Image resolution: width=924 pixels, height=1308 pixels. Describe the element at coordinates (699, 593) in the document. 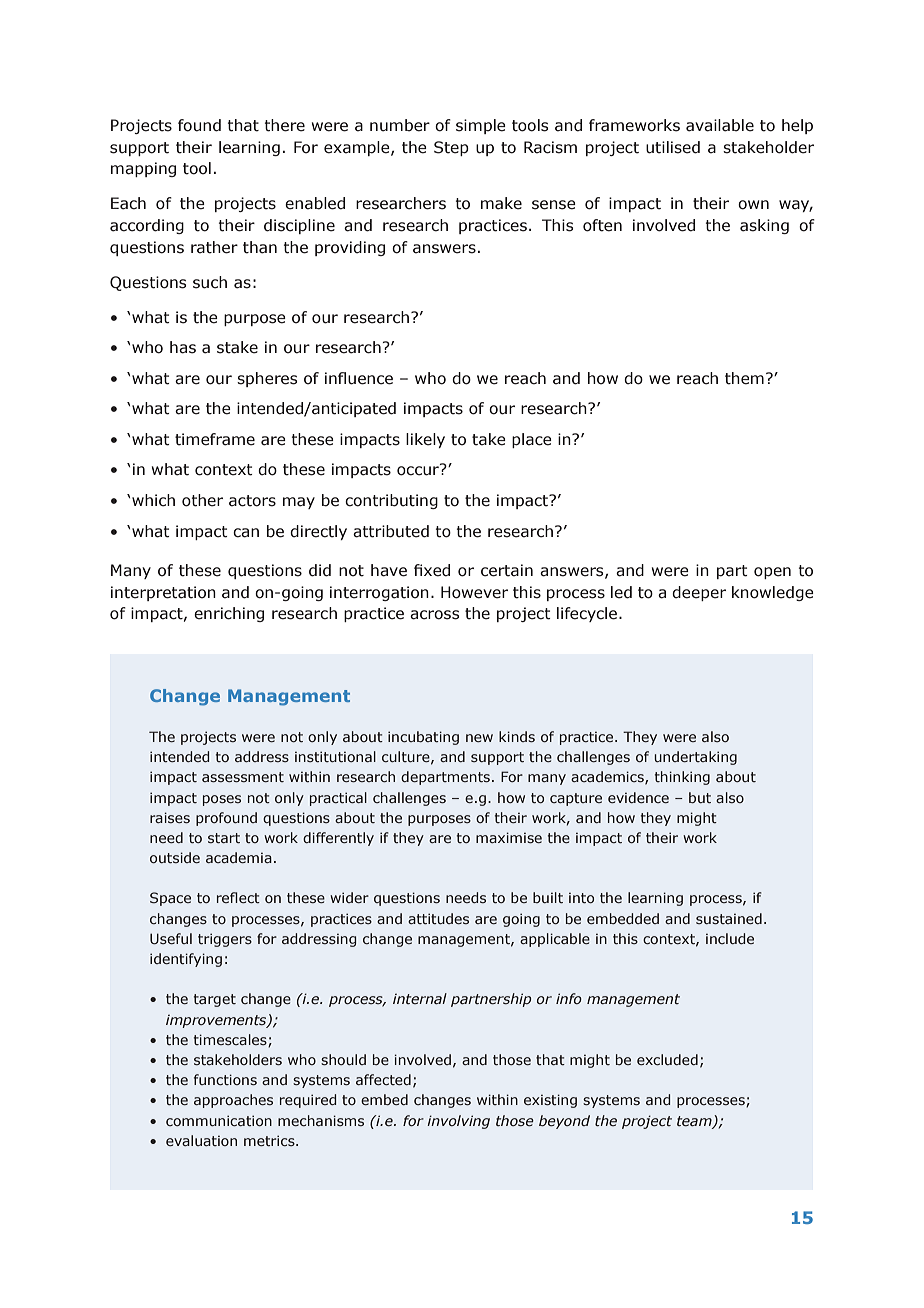

I see `deeper` at that location.
